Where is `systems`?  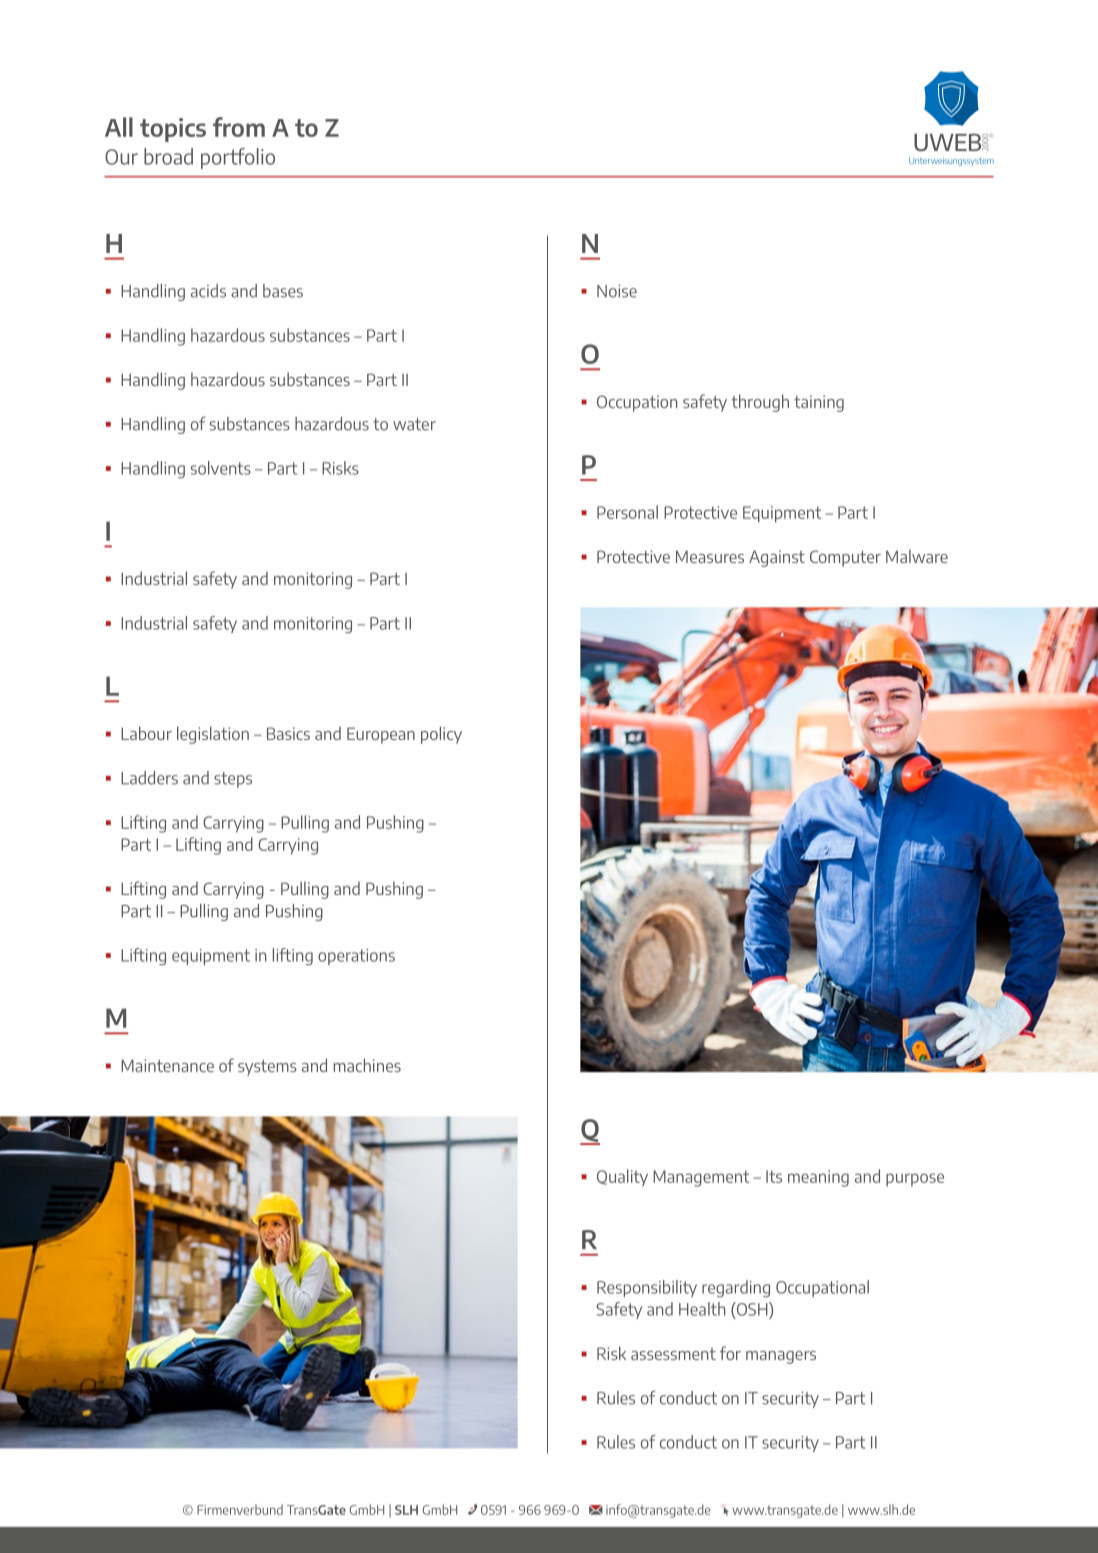 systems is located at coordinates (267, 1068).
